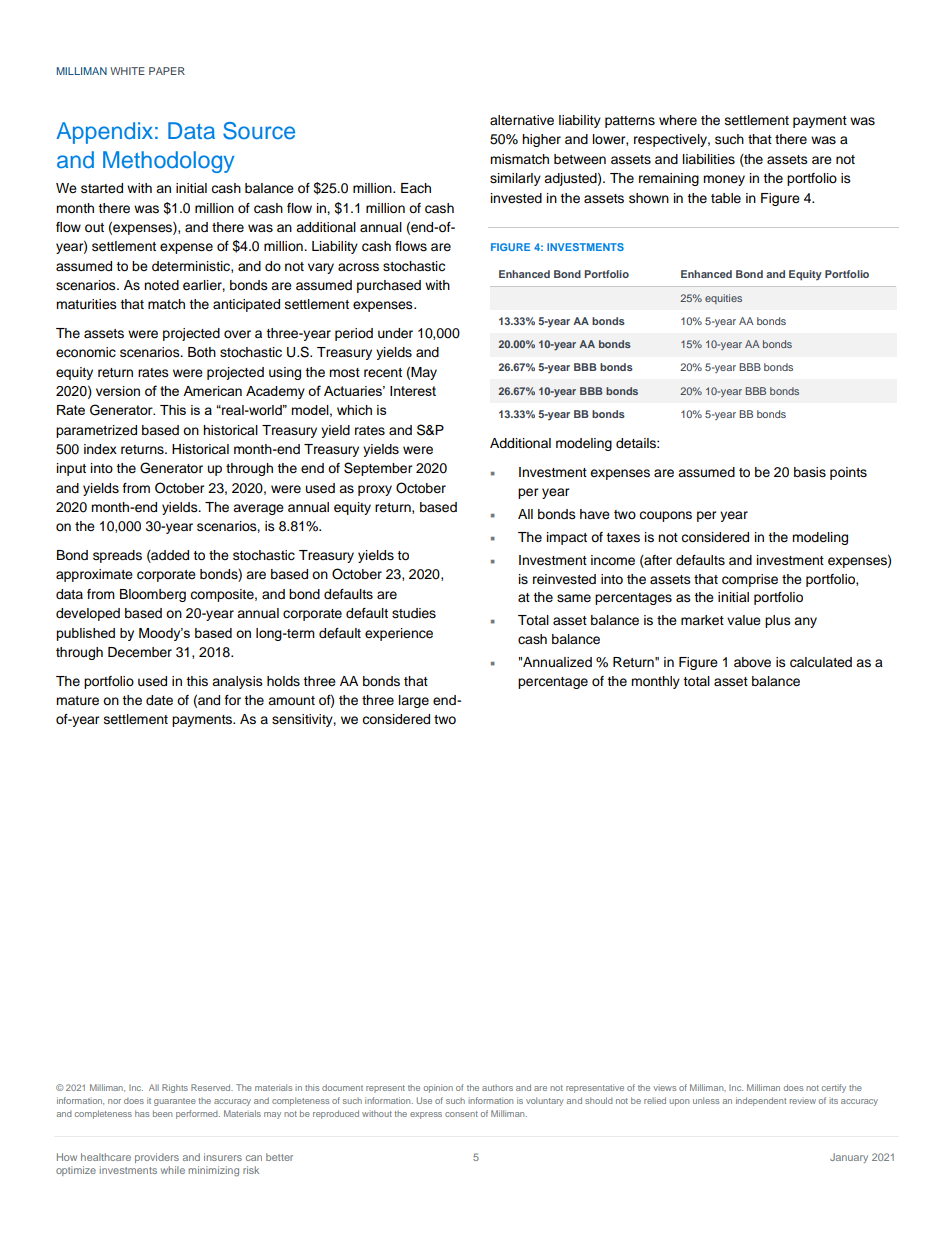  Describe the element at coordinates (522, 120) in the page. I see `alternative` at that location.
